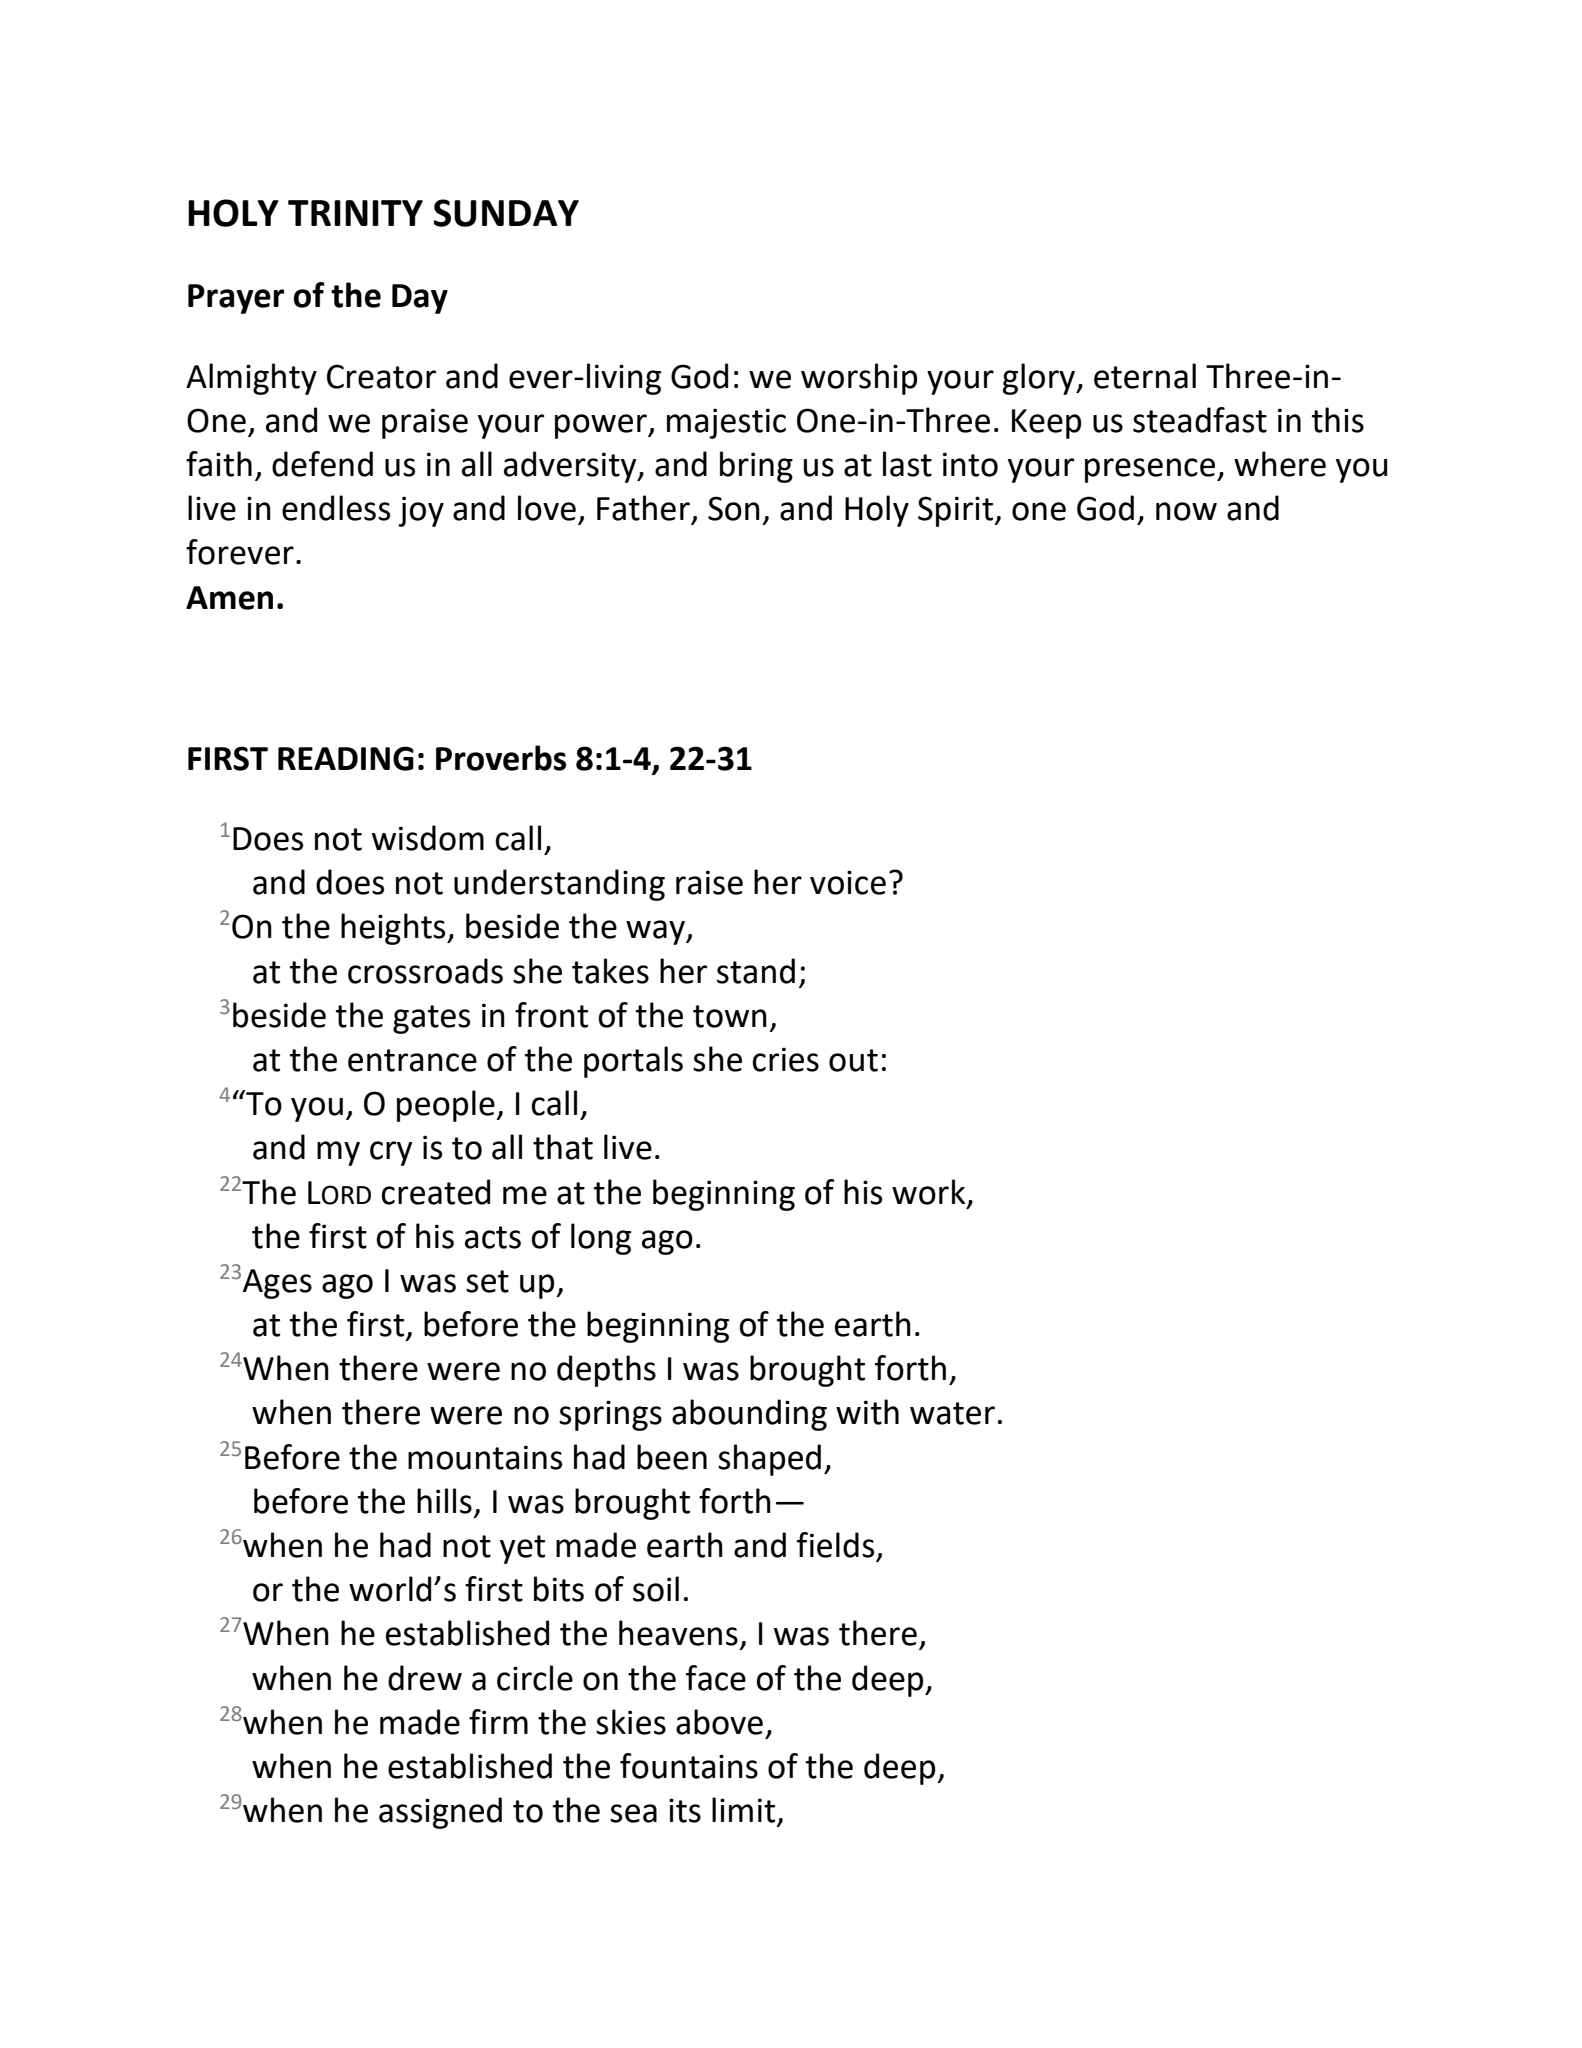 The width and height of the screenshot is (1582, 2048). What do you see at coordinates (745, 1811) in the screenshot?
I see `limit` at bounding box center [745, 1811].
